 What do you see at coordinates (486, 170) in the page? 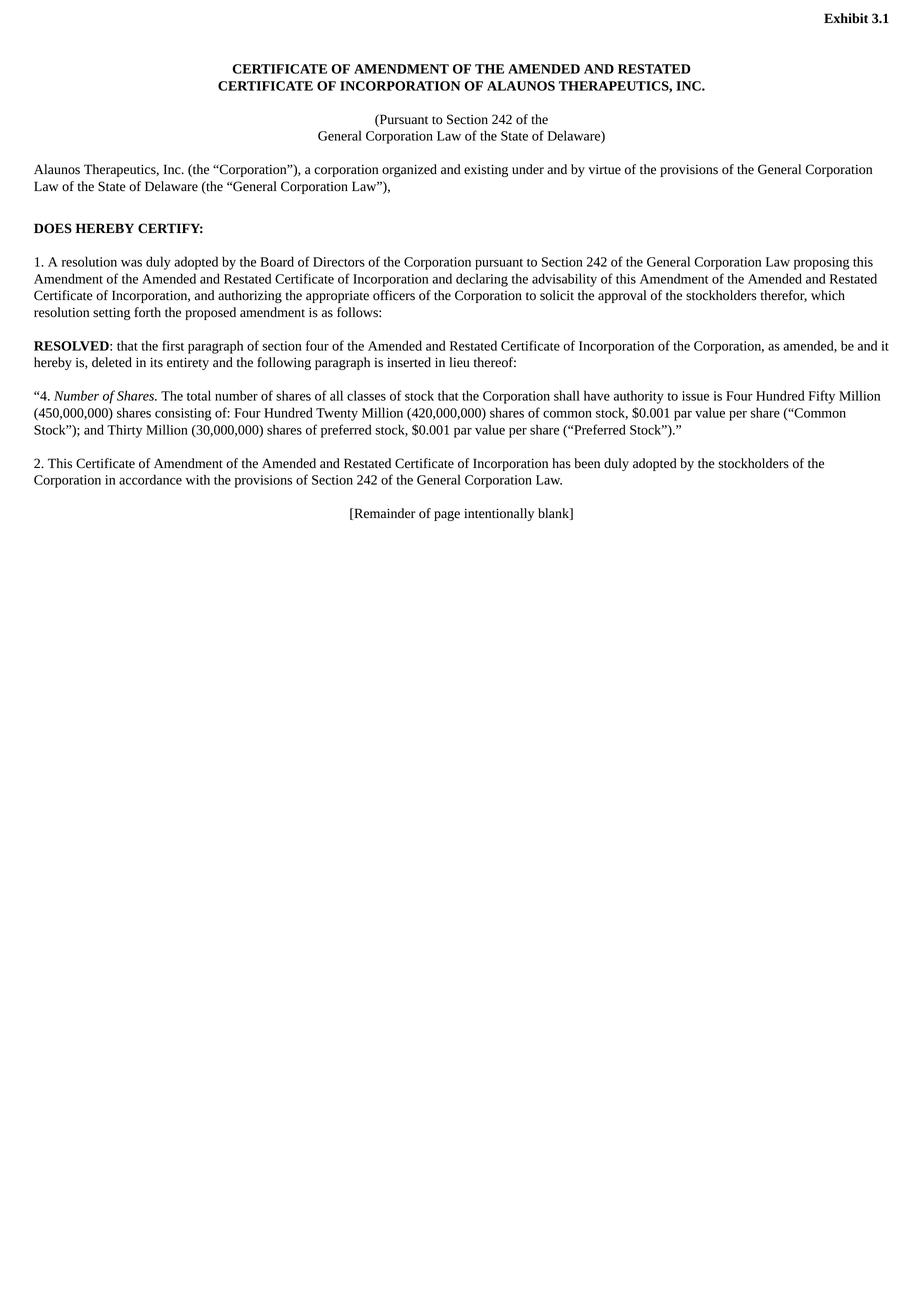
I see `existing` at bounding box center [486, 170].
